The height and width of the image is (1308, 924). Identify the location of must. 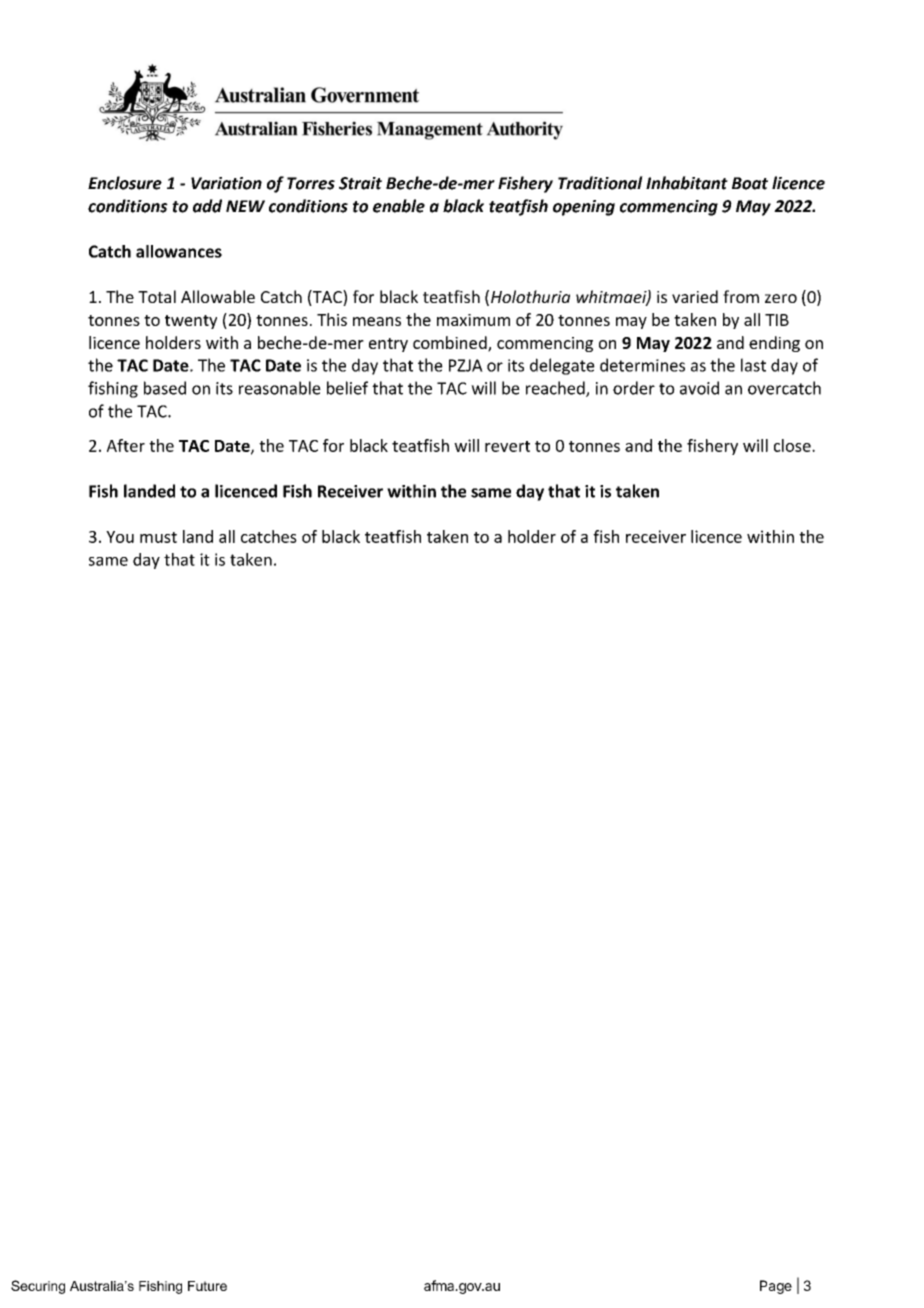
(158, 537).
